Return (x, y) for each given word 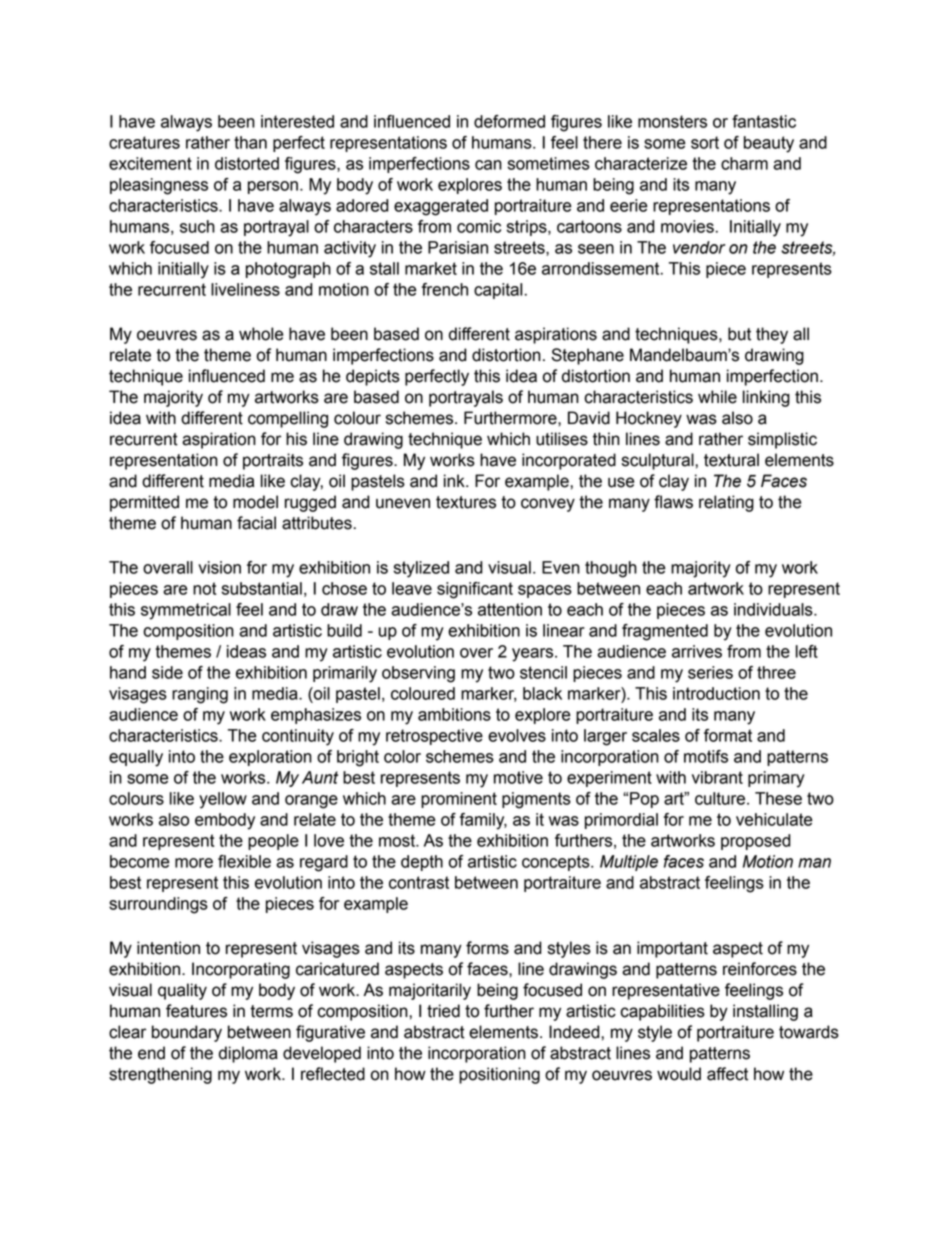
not (205, 588)
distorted (247, 163)
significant (475, 590)
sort (705, 142)
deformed (509, 121)
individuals (774, 609)
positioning (499, 1075)
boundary (187, 1033)
